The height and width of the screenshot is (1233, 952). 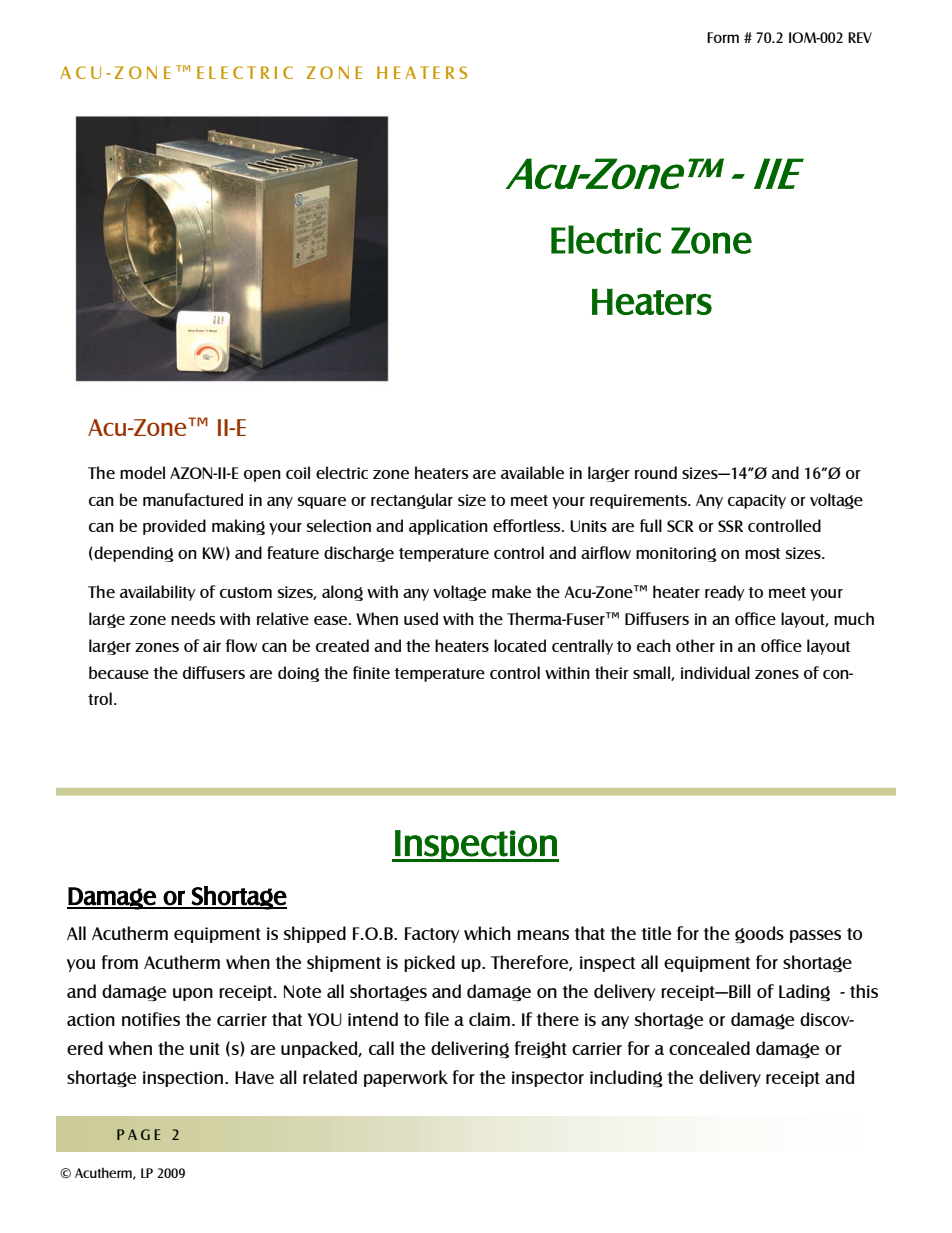 I want to click on round, so click(x=656, y=472).
